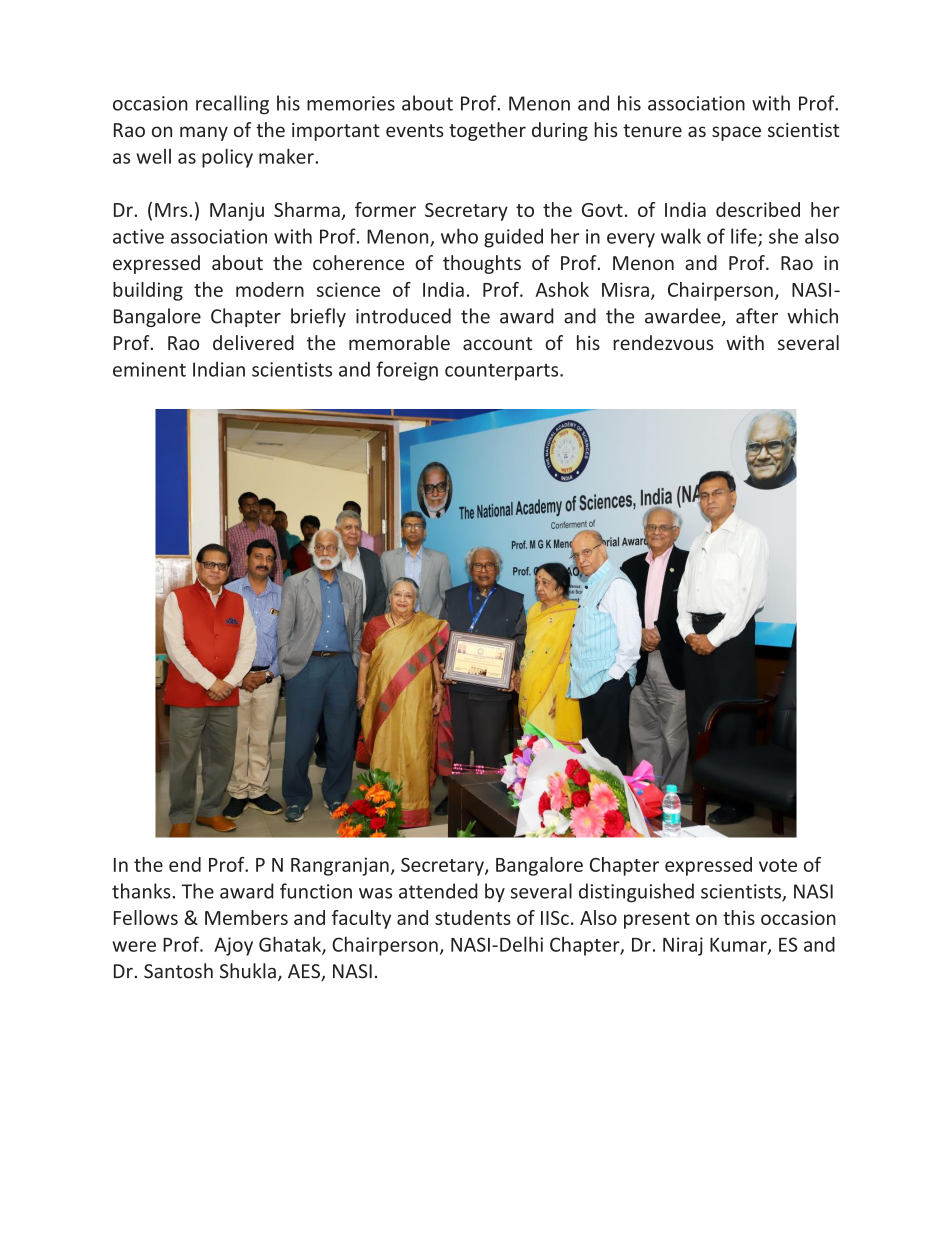 The width and height of the screenshot is (952, 1233). I want to click on together, so click(487, 131).
